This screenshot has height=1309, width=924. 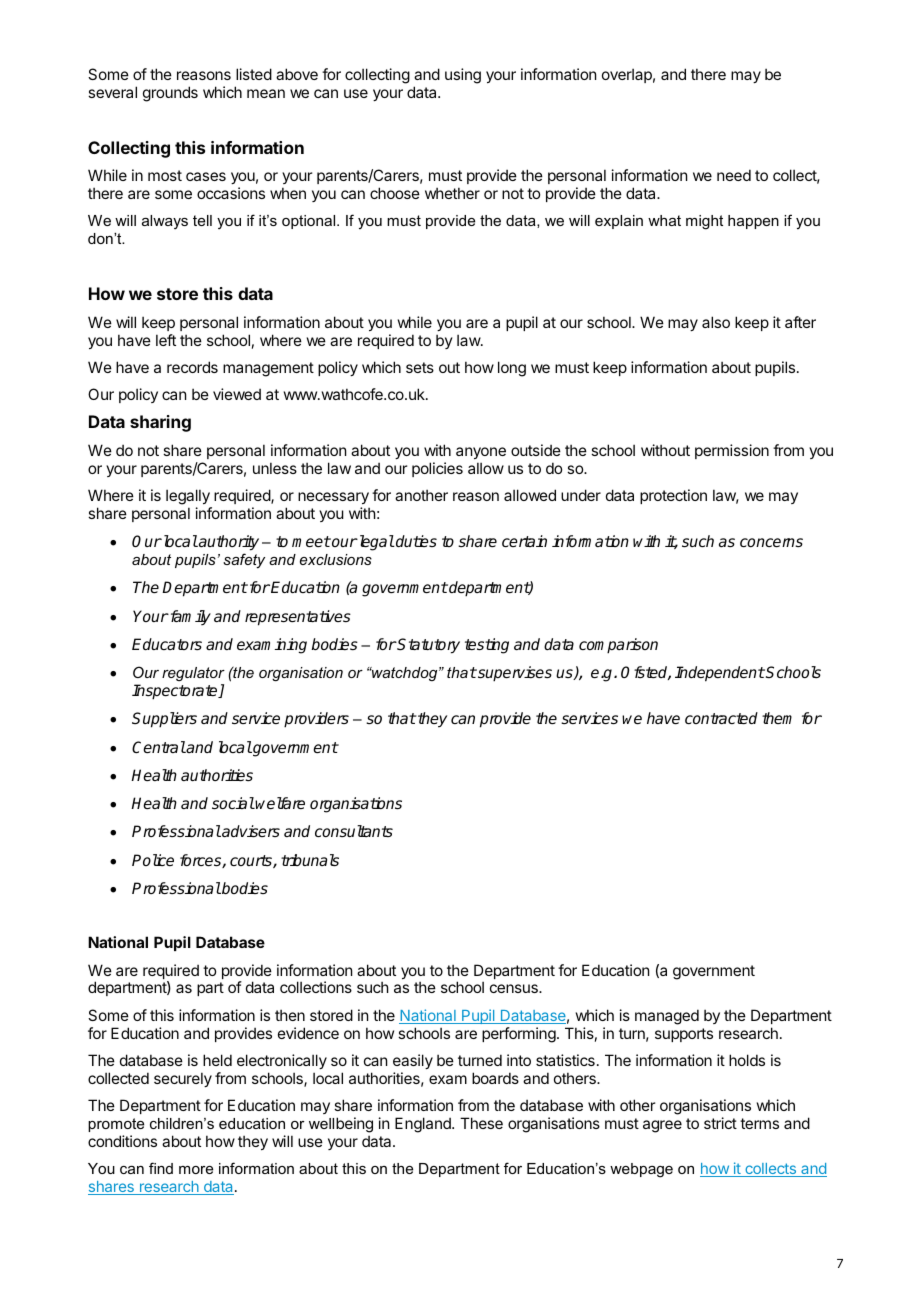 What do you see at coordinates (354, 831) in the screenshot?
I see `consultants` at bounding box center [354, 831].
